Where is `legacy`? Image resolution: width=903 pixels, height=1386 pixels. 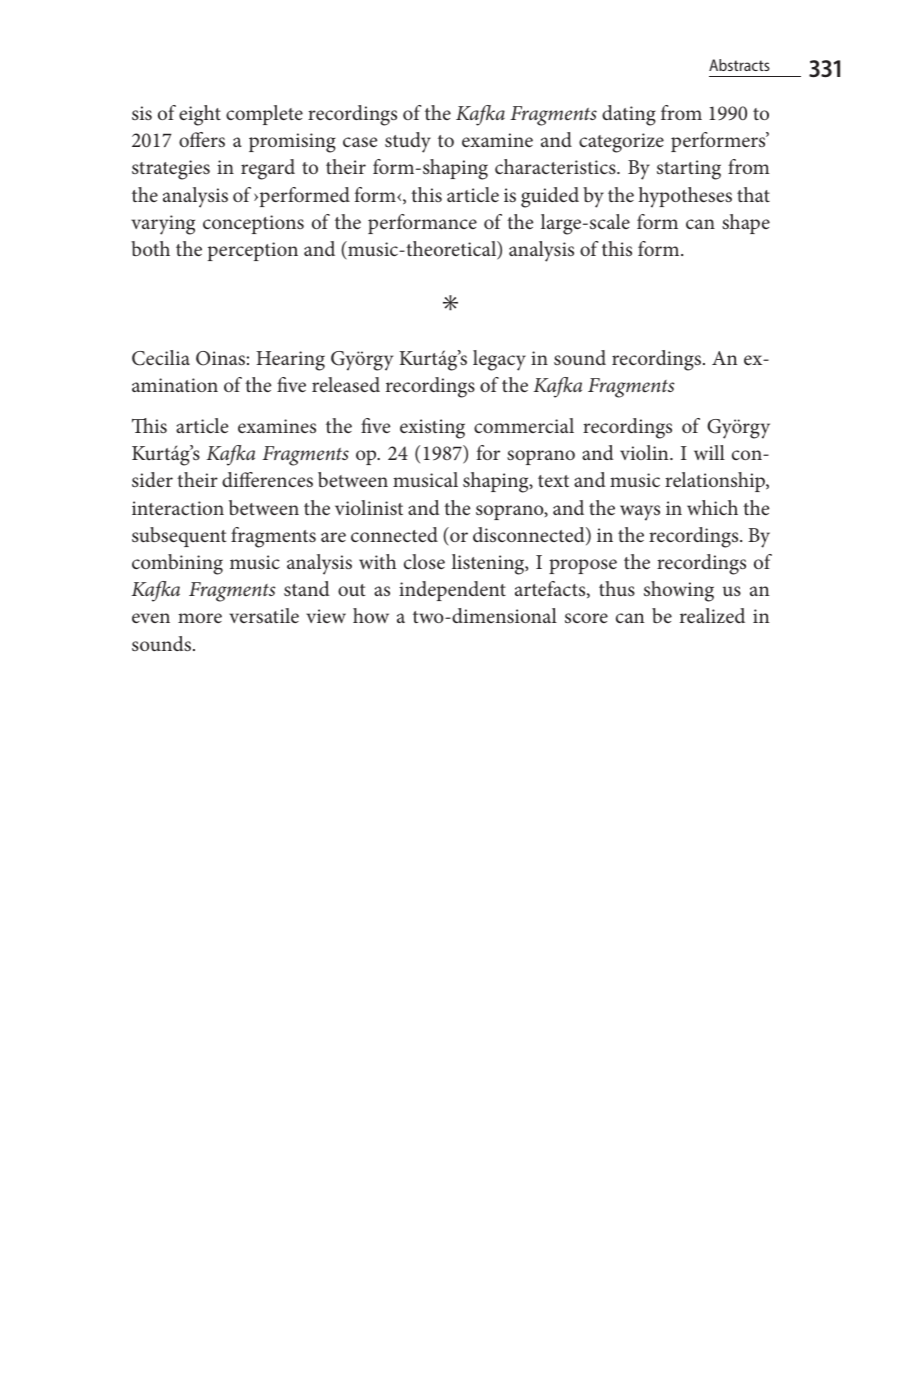
legacy is located at coordinates (499, 360).
